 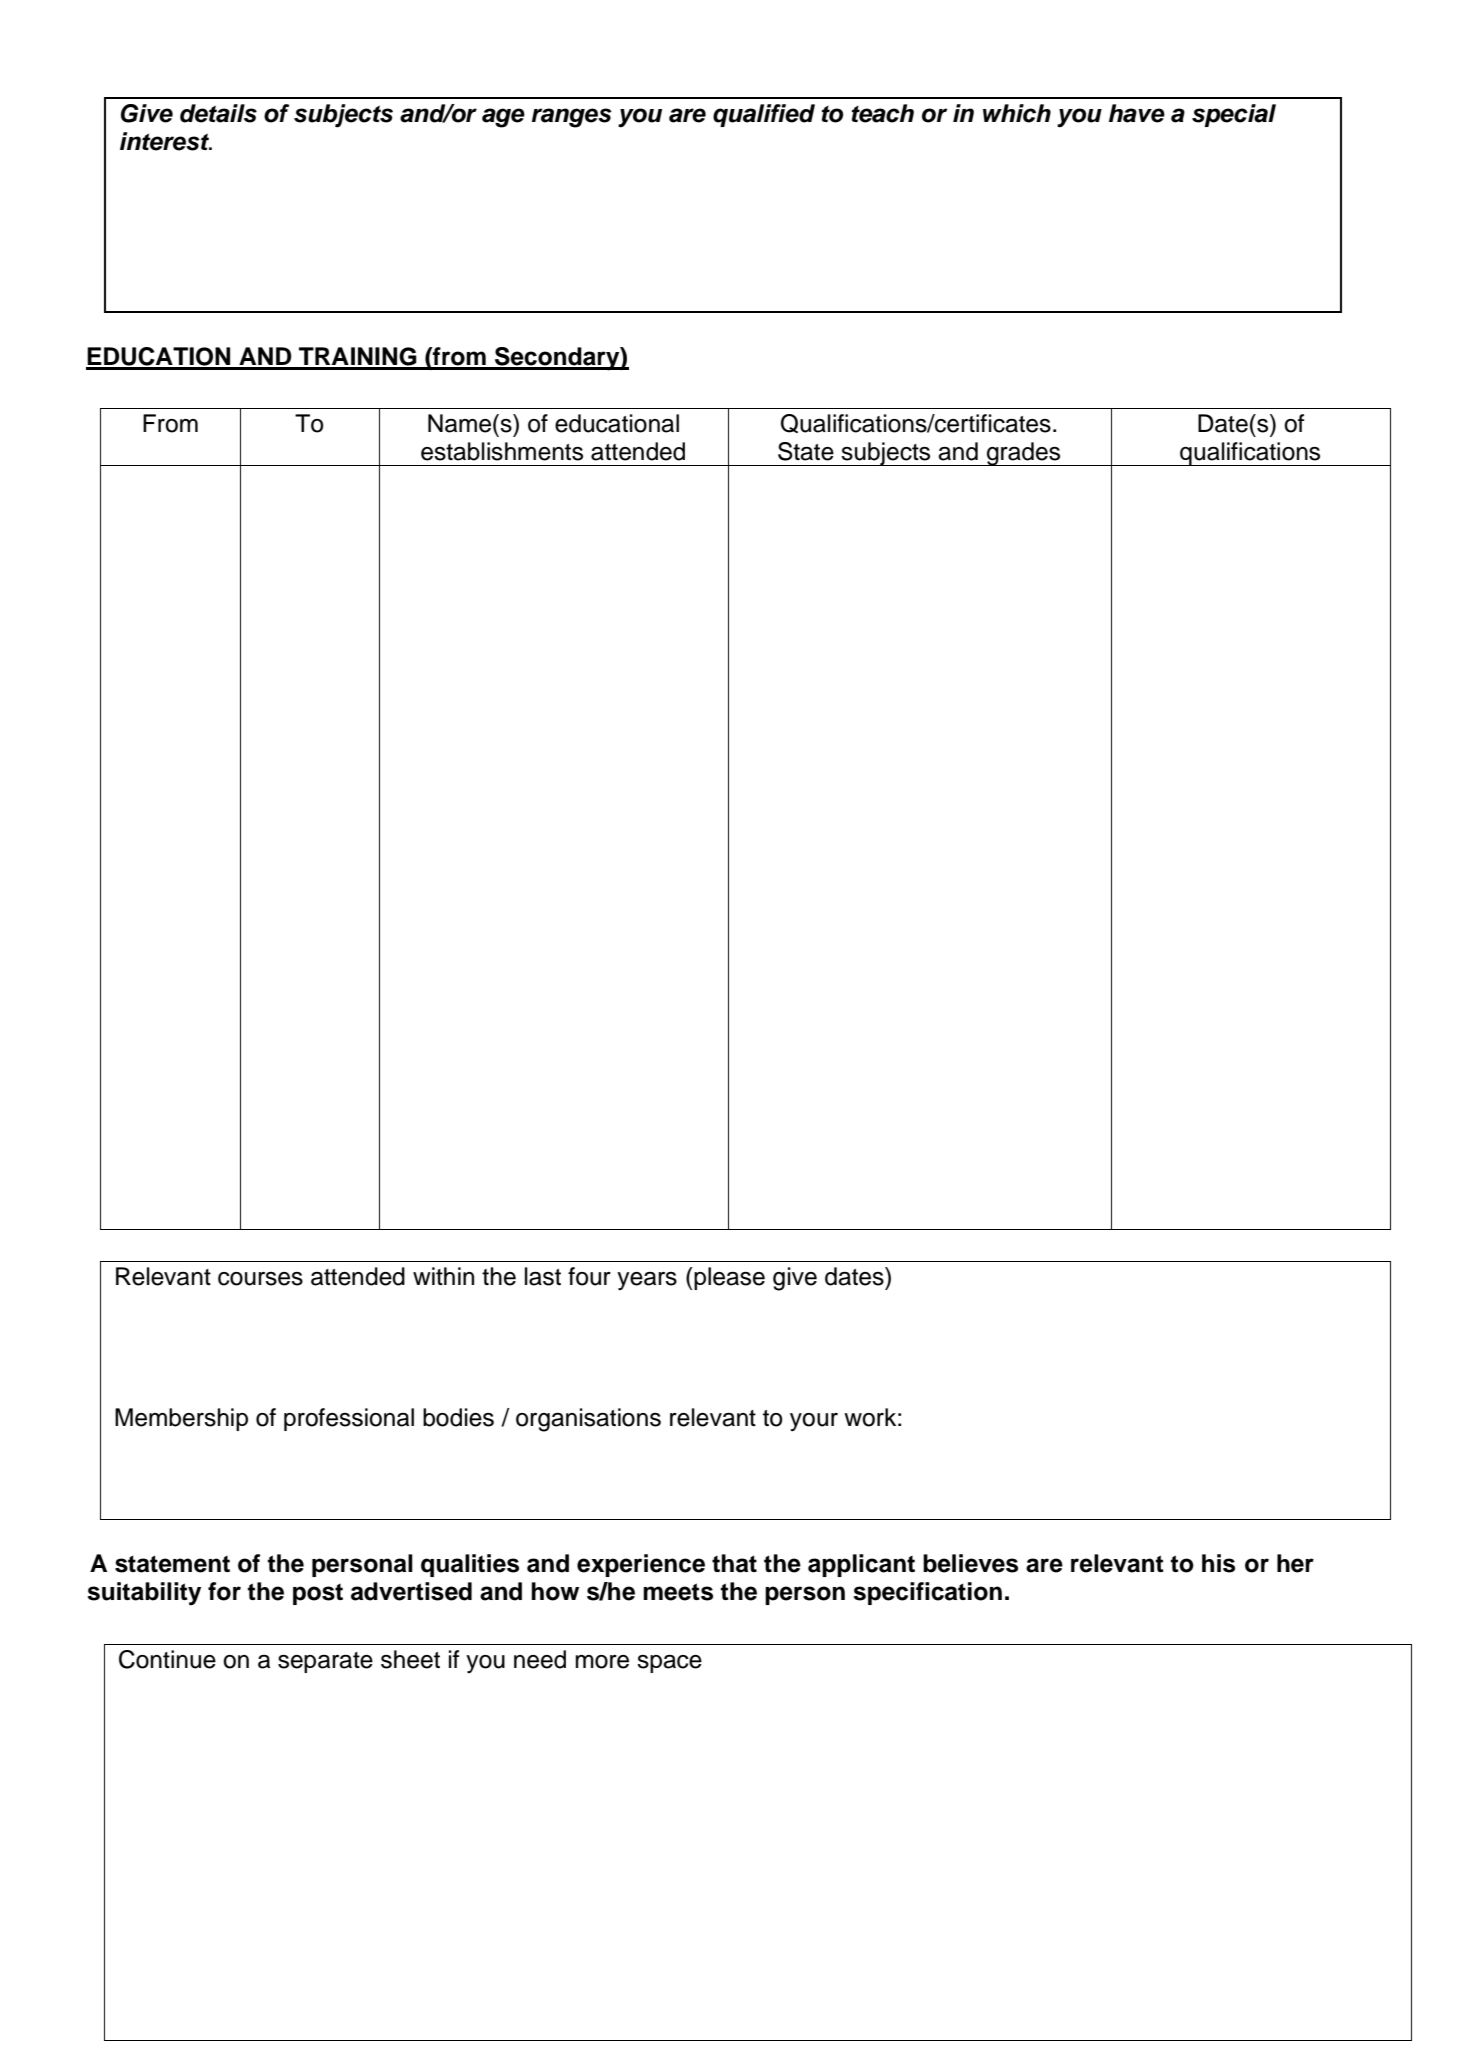 I want to click on courses, so click(x=260, y=1279).
